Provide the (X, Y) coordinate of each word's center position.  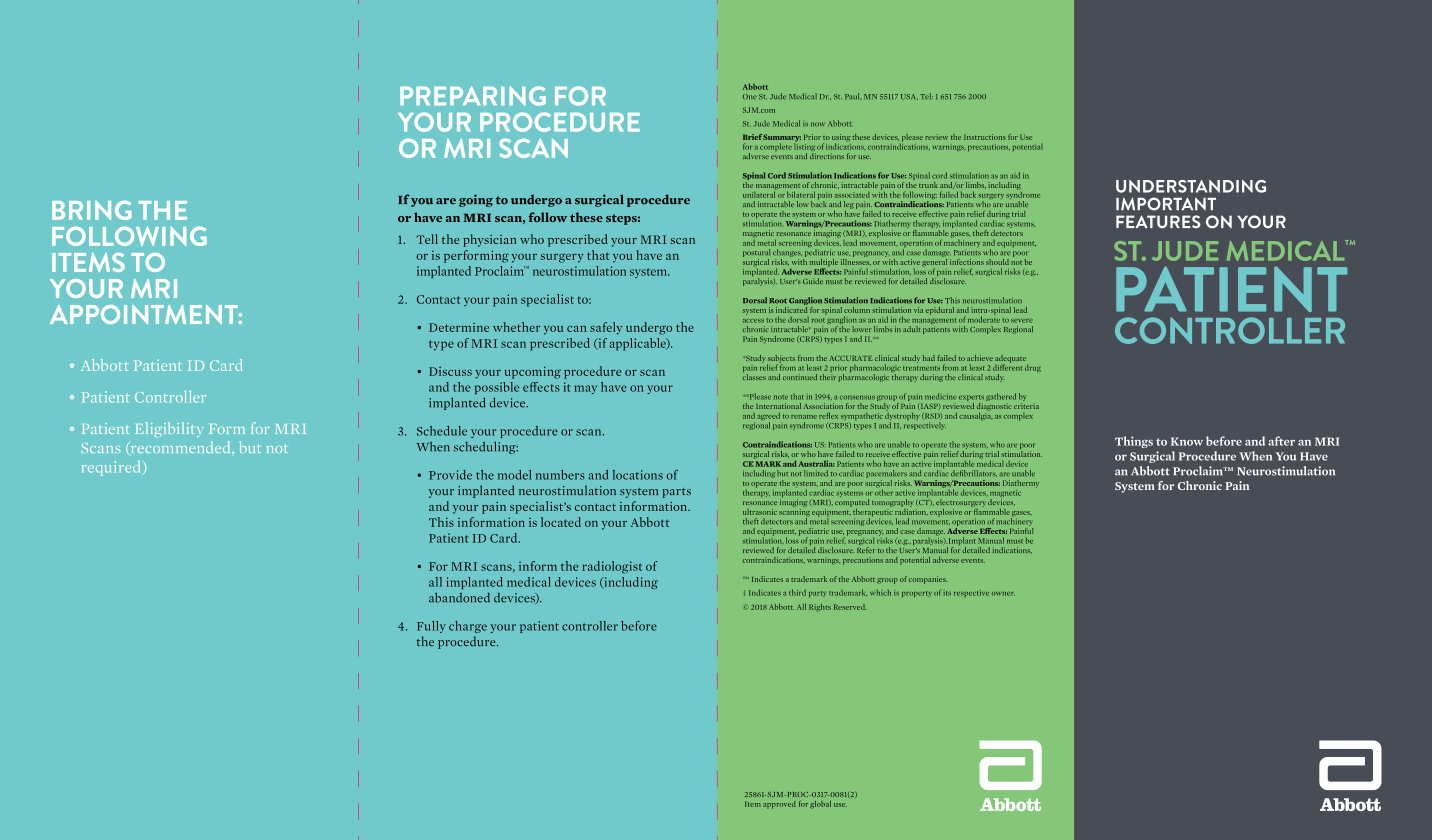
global (820, 805)
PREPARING (473, 96)
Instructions (985, 137)
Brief (752, 137)
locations (638, 475)
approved (779, 805)
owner (1003, 594)
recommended (180, 447)
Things (1134, 442)
